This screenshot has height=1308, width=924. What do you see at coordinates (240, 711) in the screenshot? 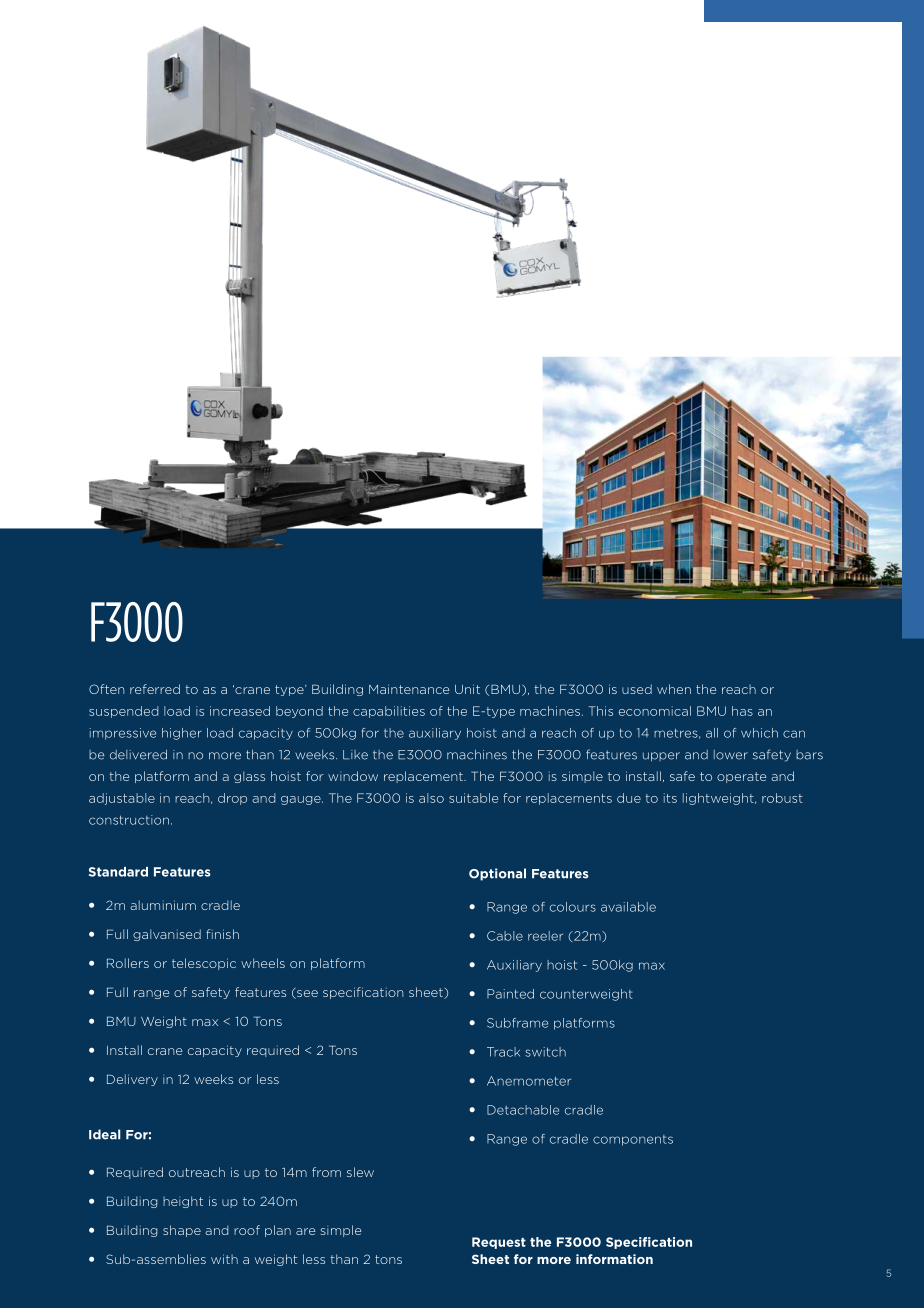
I see `increased` at bounding box center [240, 711].
